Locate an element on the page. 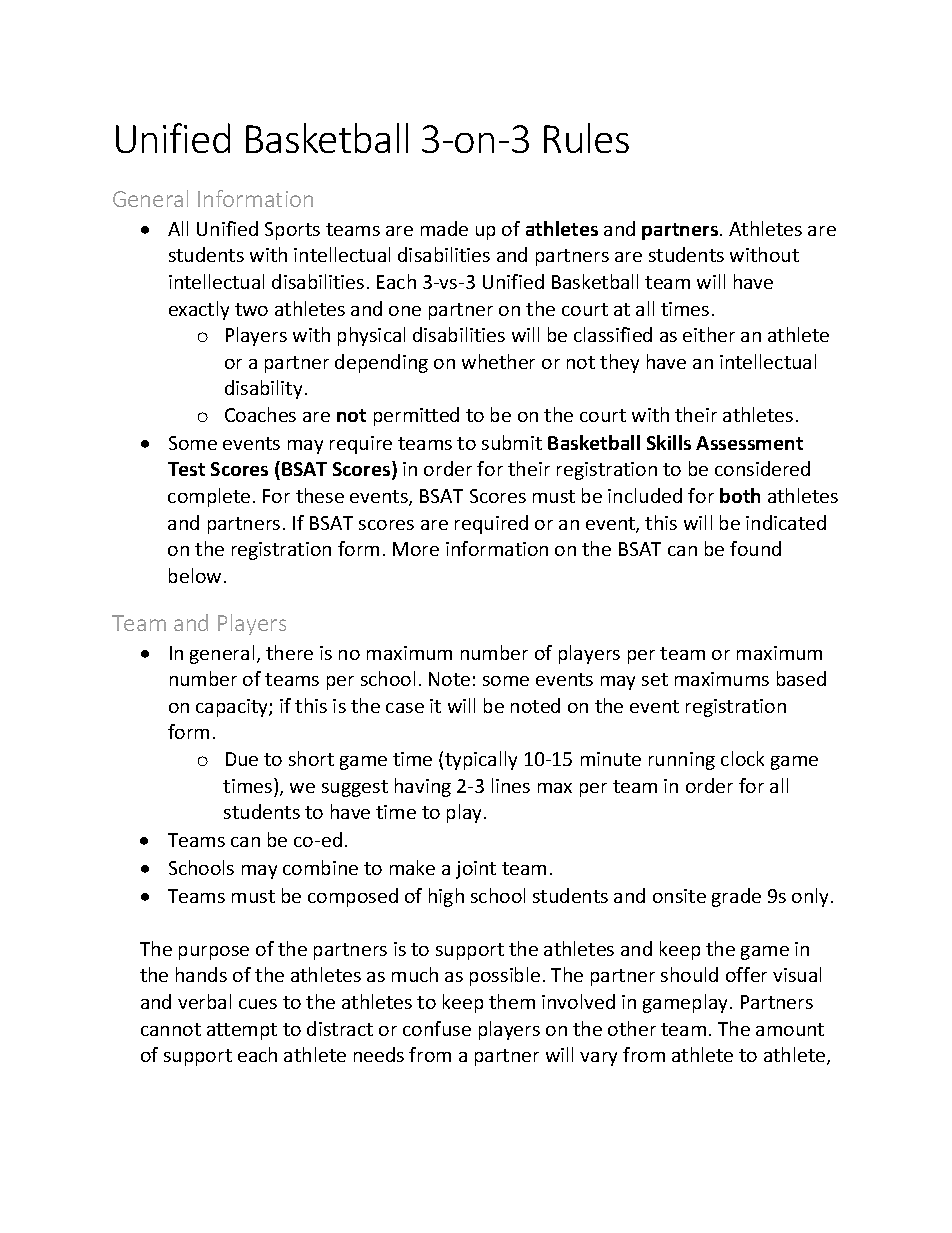  Rules is located at coordinates (586, 138).
